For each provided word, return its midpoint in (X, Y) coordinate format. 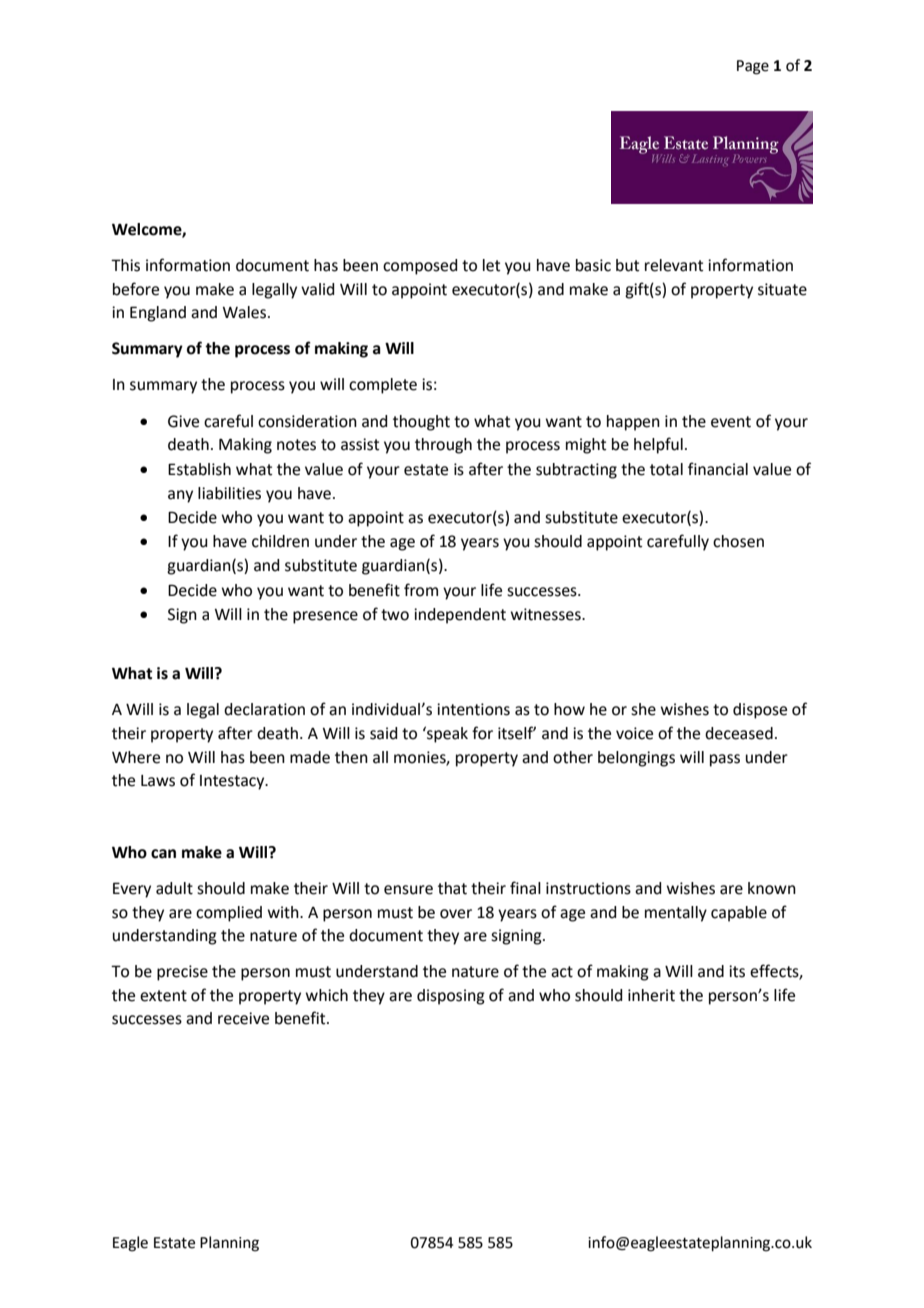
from (421, 590)
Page (753, 67)
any (180, 496)
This (125, 265)
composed (420, 267)
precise (182, 973)
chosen (738, 541)
